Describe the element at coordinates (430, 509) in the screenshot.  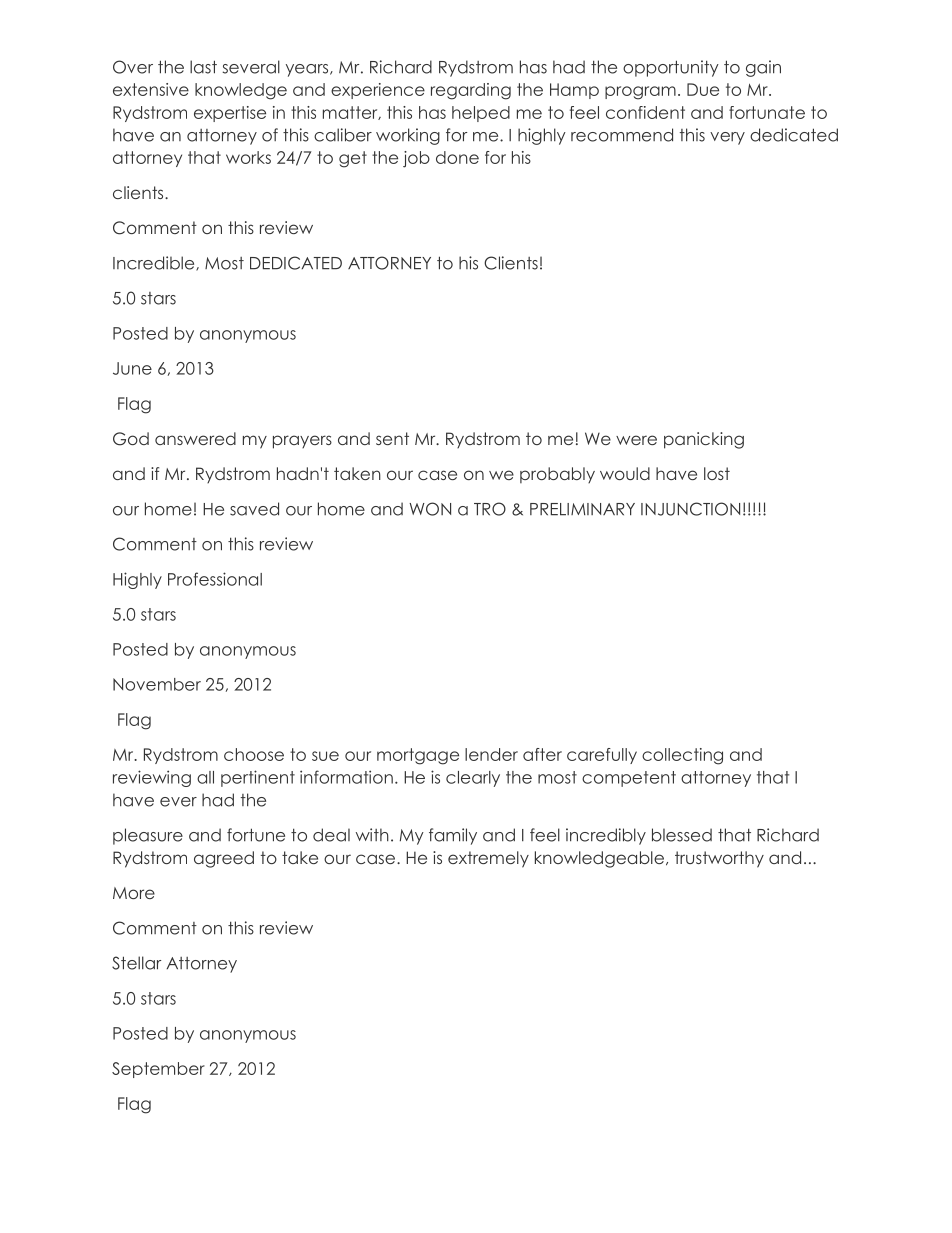
I see `WON` at that location.
